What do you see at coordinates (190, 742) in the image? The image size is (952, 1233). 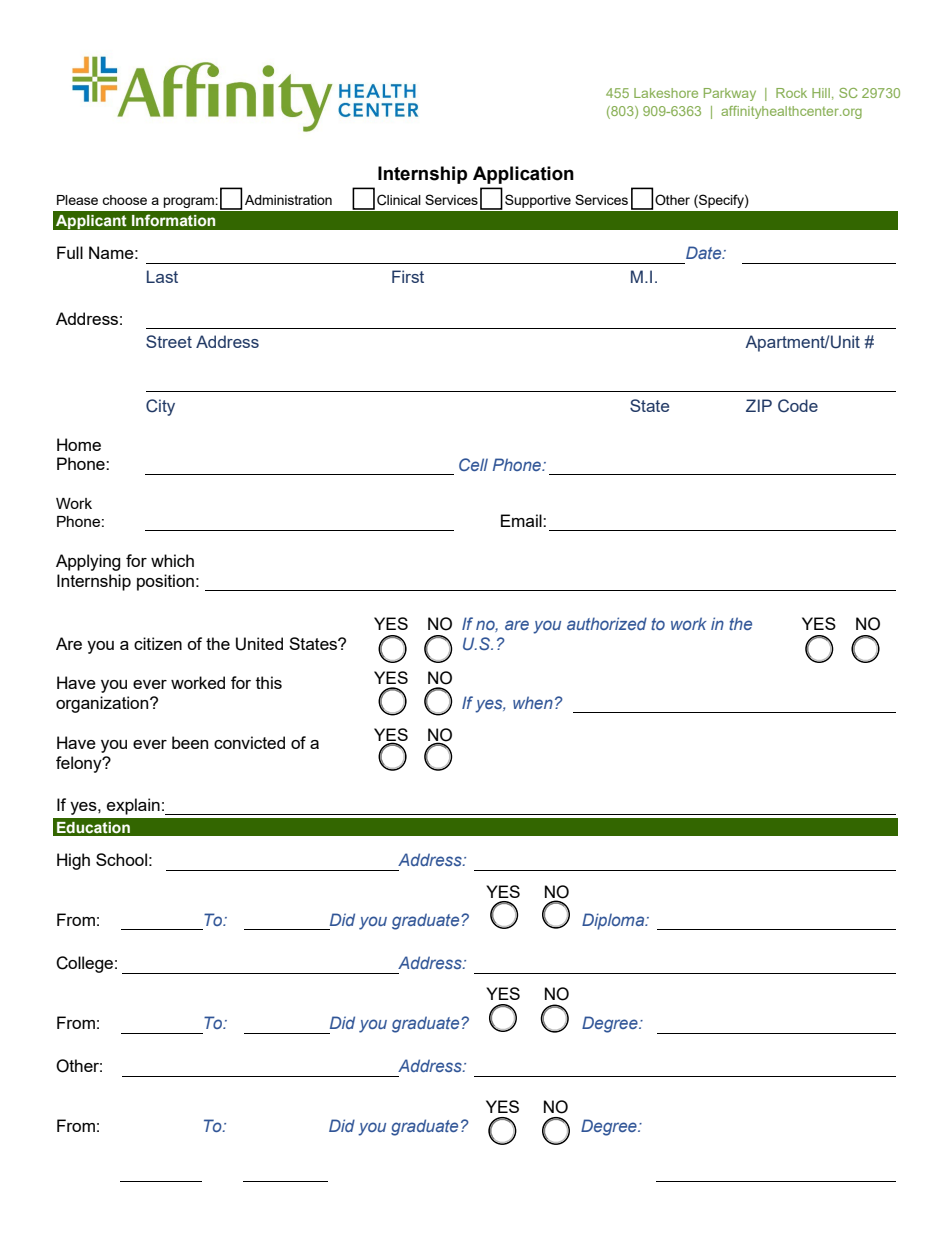 I see `been` at bounding box center [190, 742].
